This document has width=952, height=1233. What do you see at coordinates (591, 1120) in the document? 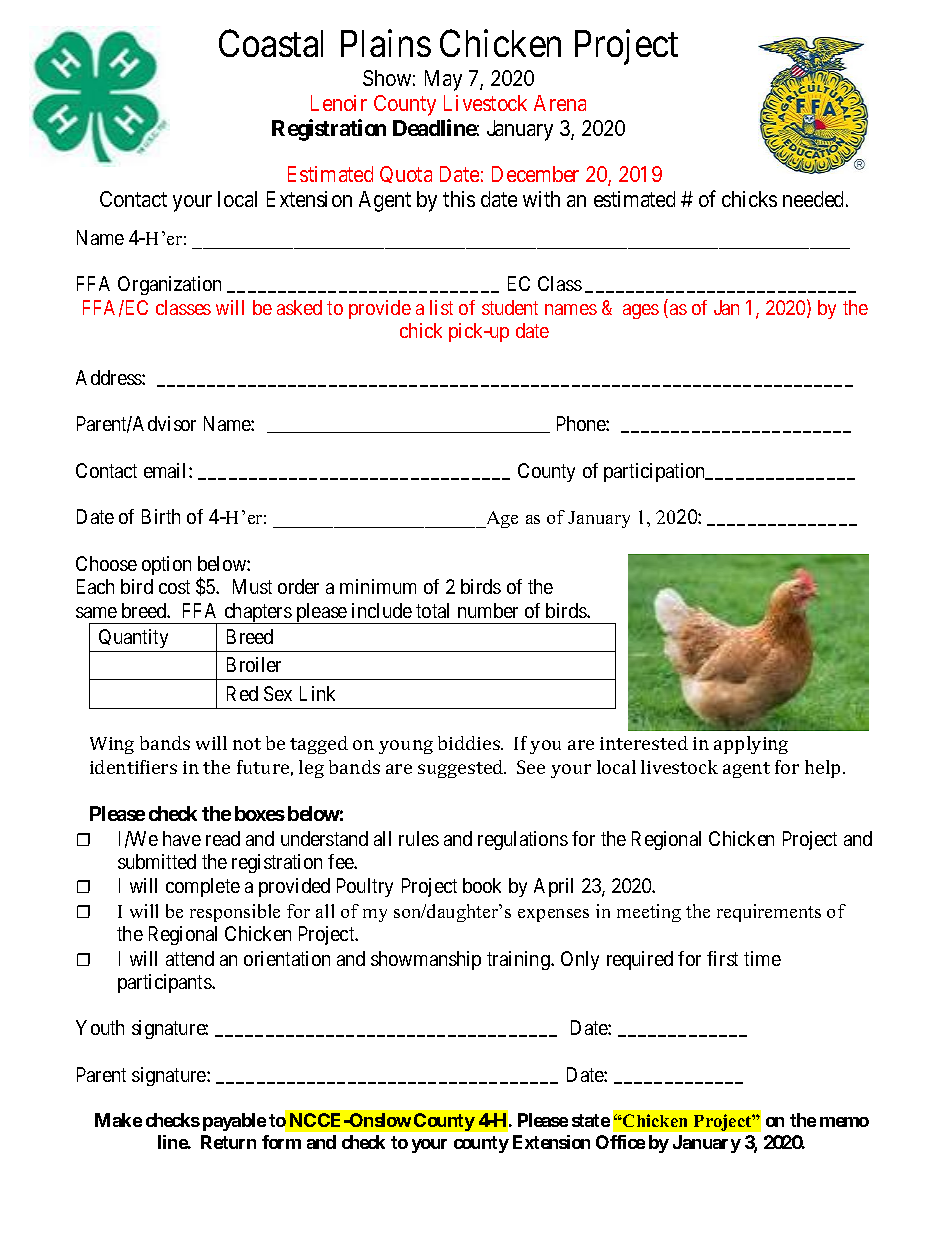
I see `state` at bounding box center [591, 1120].
